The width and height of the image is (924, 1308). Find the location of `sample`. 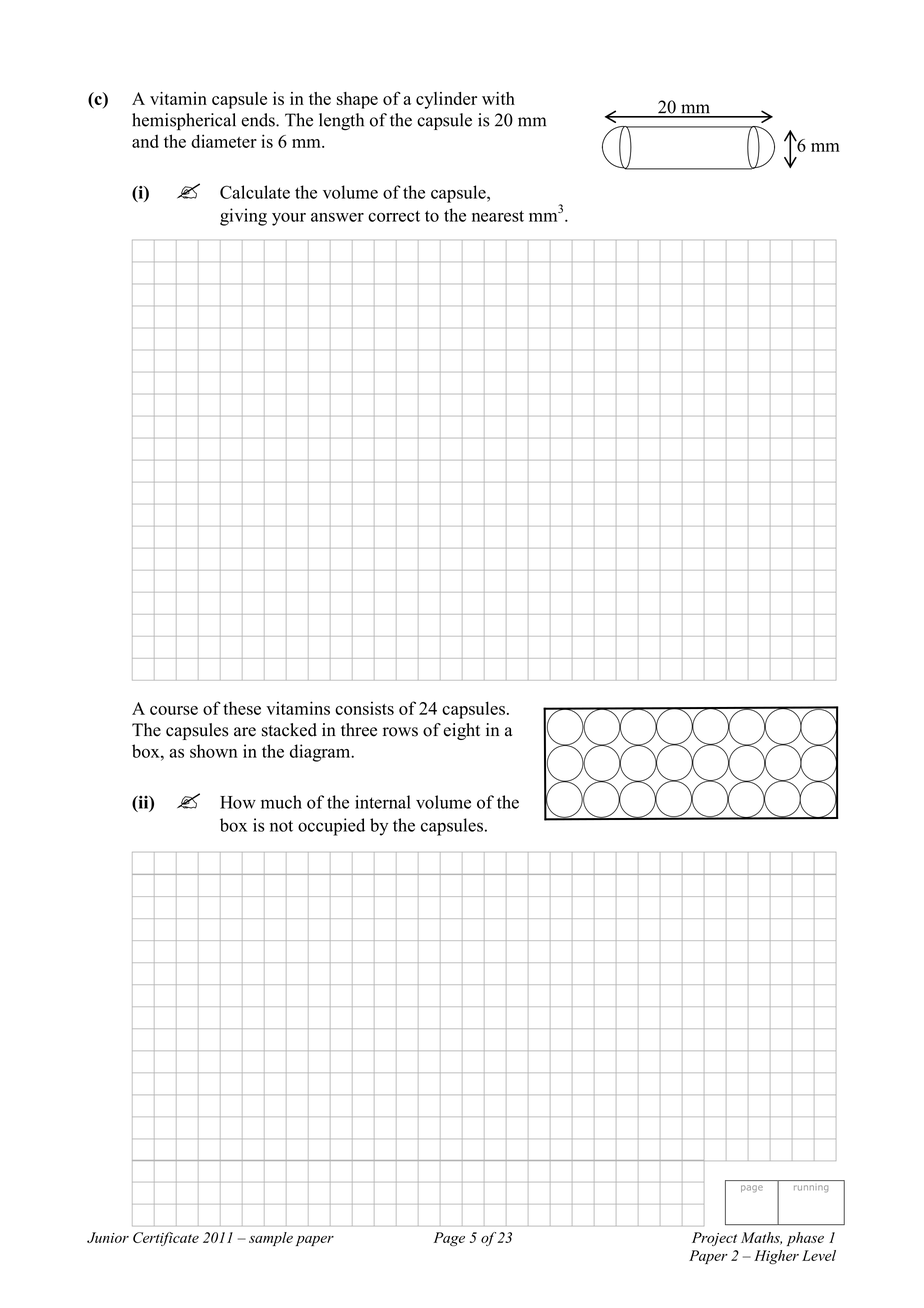

sample is located at coordinates (271, 1239).
